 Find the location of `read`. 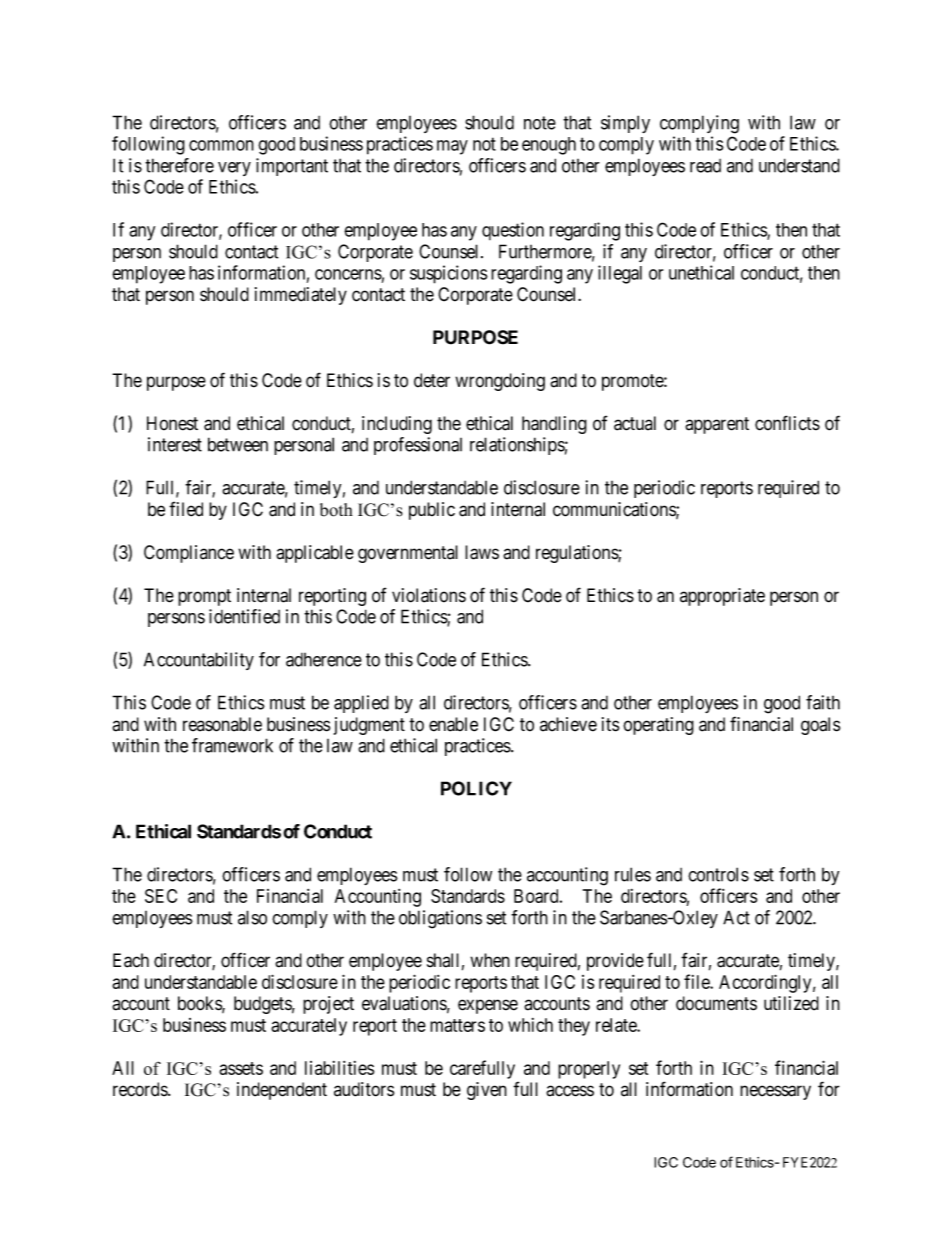

read is located at coordinates (705, 166).
